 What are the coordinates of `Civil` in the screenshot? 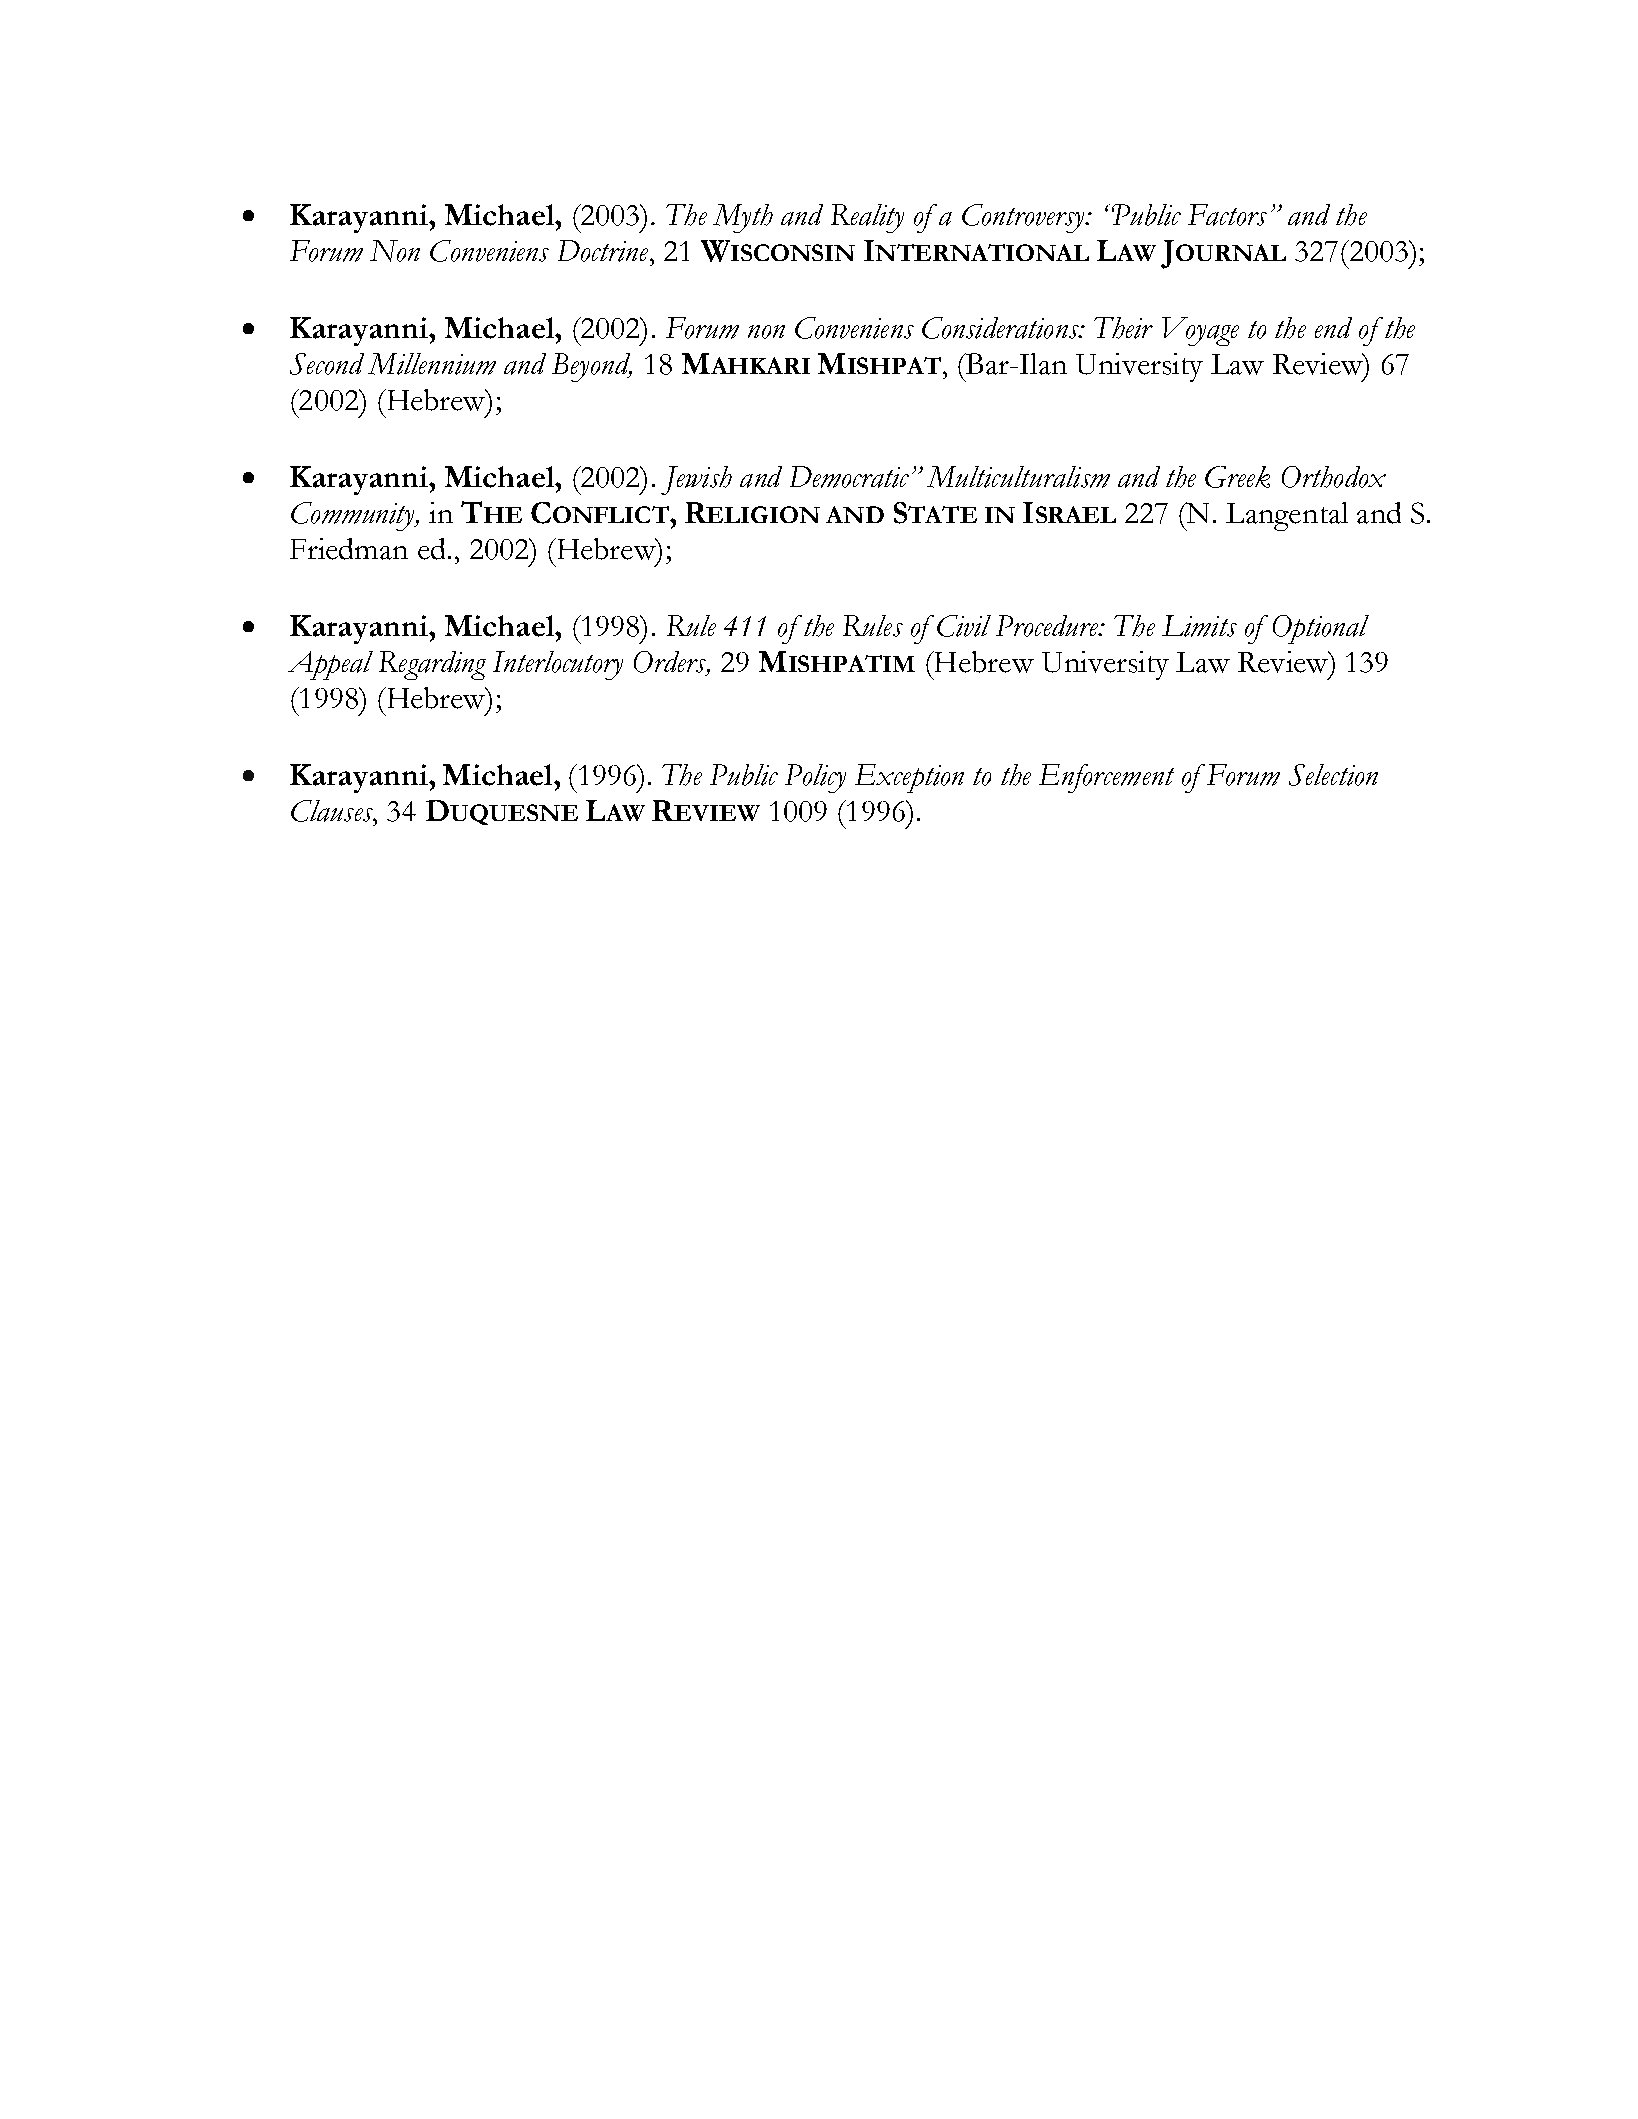 It's located at (964, 626).
